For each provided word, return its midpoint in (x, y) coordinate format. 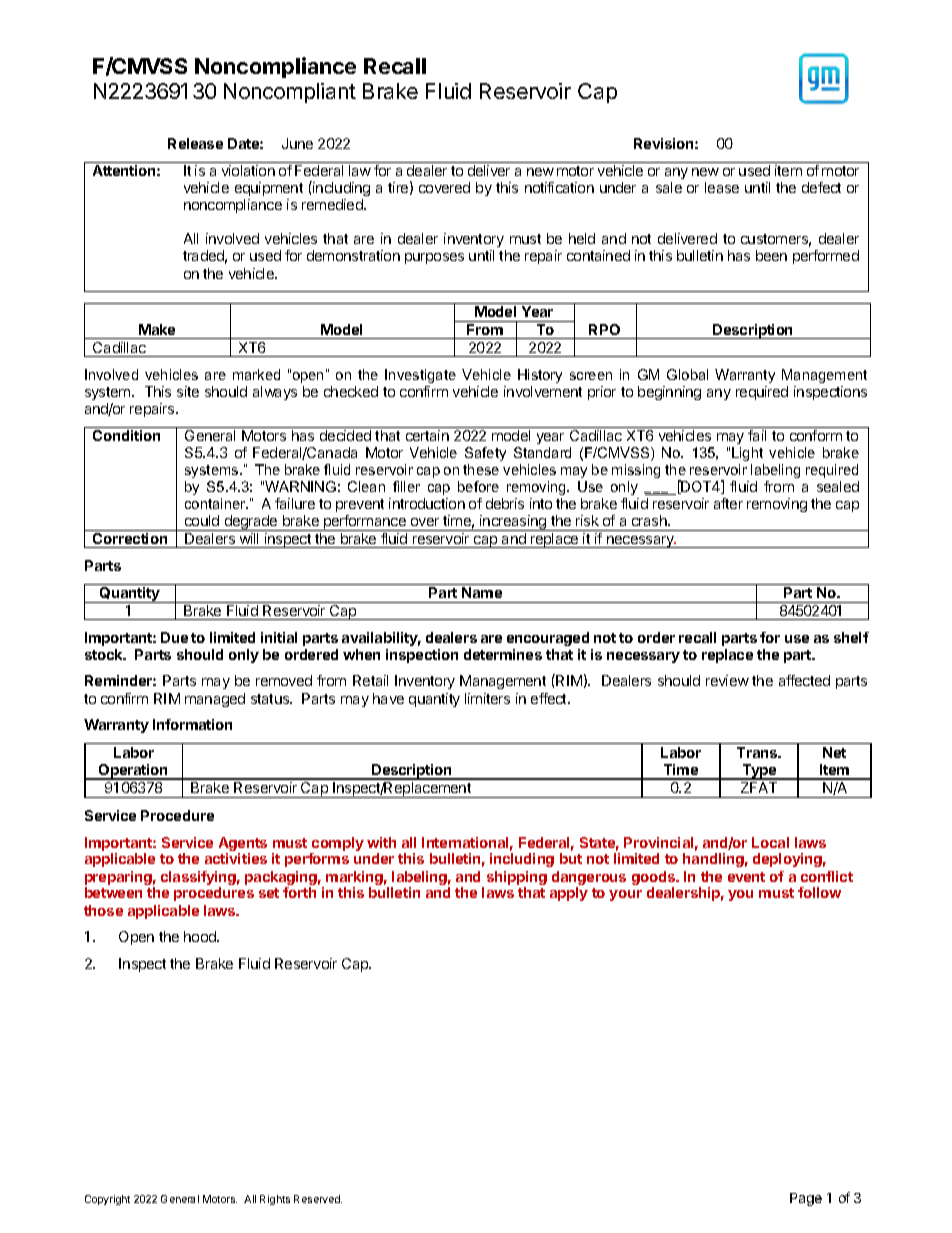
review (727, 680)
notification (559, 187)
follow (819, 892)
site (188, 391)
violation (248, 170)
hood (201, 936)
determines (503, 654)
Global (687, 374)
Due (174, 637)
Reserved (318, 1199)
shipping (517, 879)
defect (821, 187)
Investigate (420, 376)
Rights (275, 1200)
